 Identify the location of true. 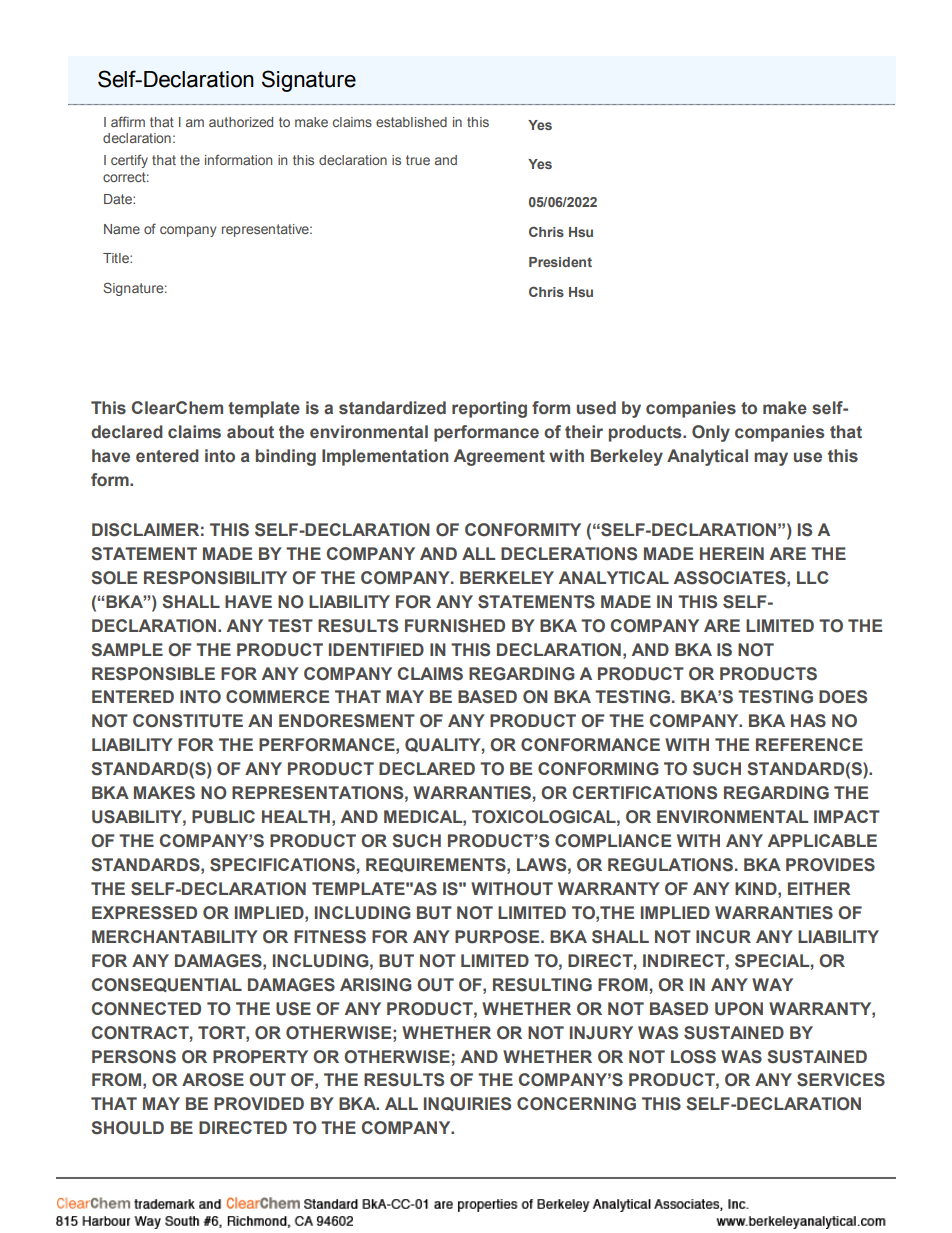
(418, 160).
